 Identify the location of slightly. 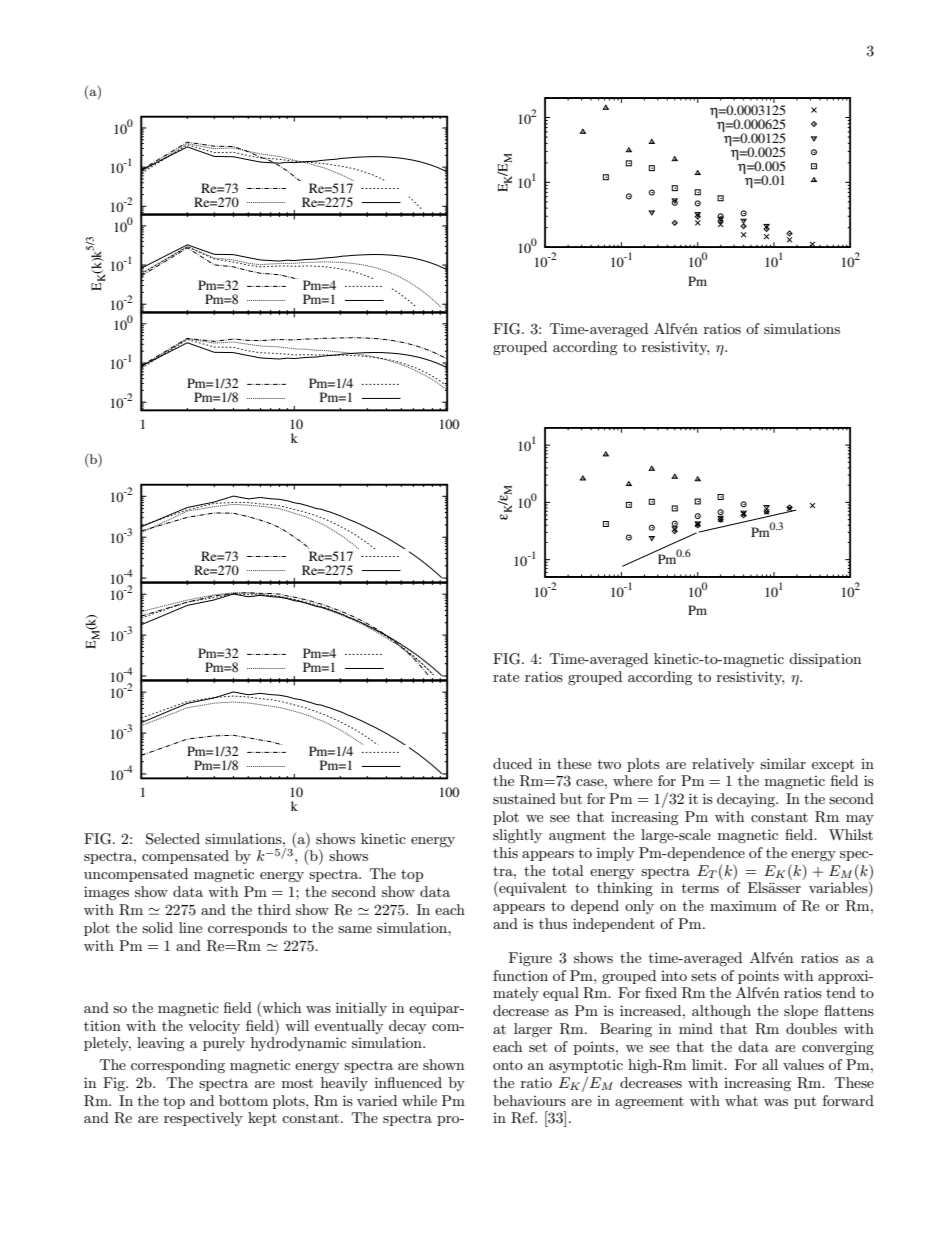
(517, 836).
